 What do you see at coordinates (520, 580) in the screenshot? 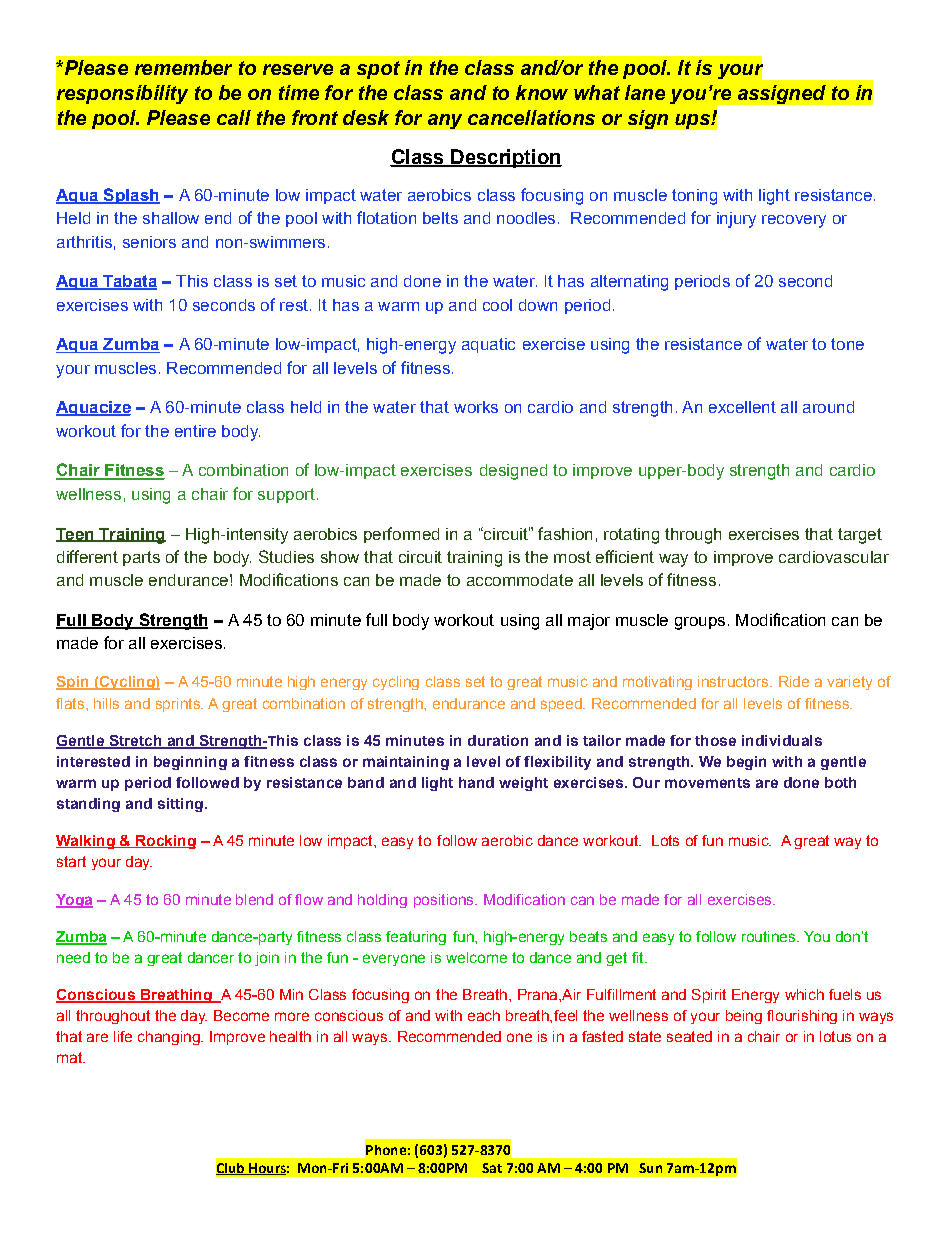
I see `accommodate` at bounding box center [520, 580].
